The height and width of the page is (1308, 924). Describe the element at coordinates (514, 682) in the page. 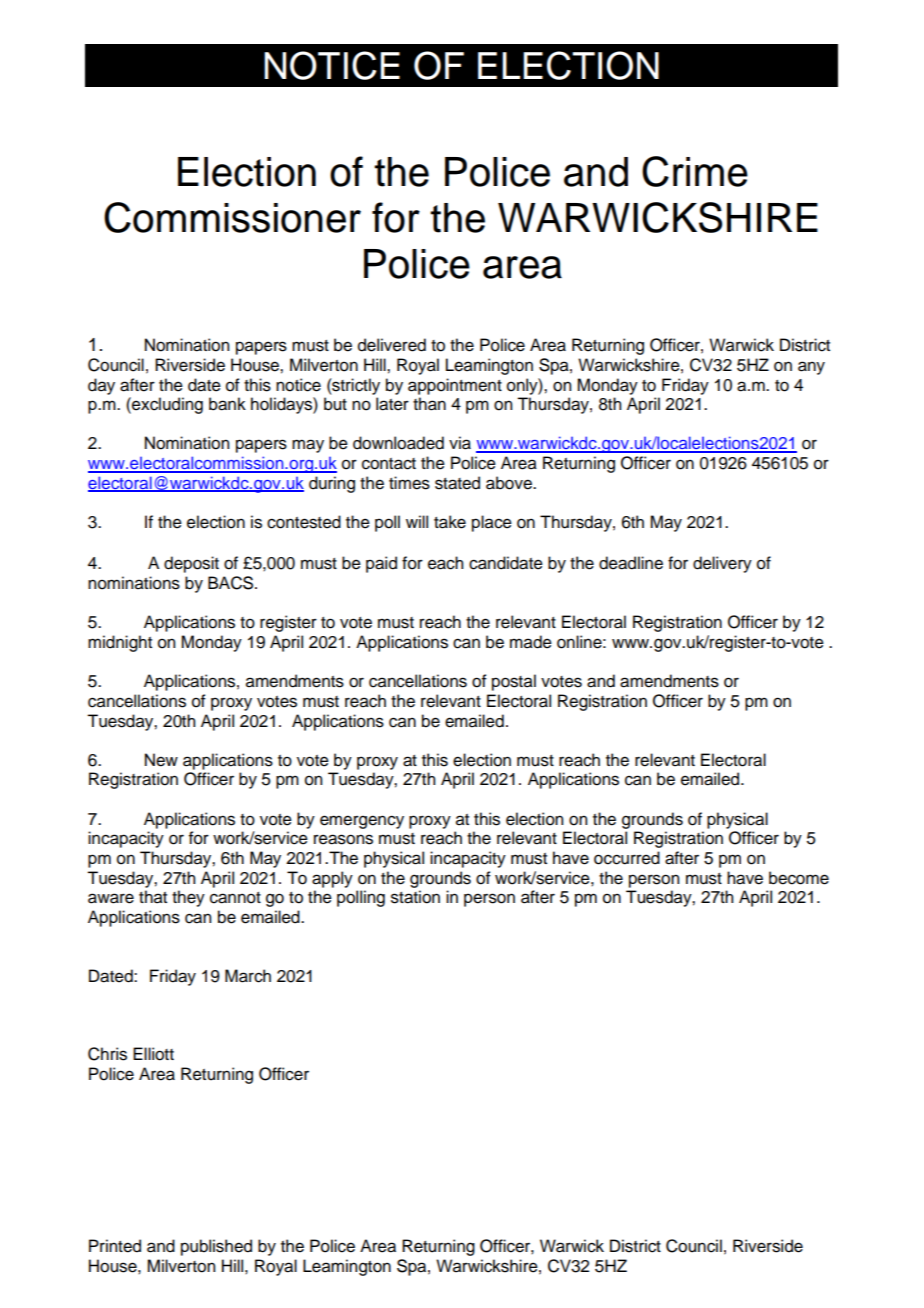

I see `postal` at that location.
